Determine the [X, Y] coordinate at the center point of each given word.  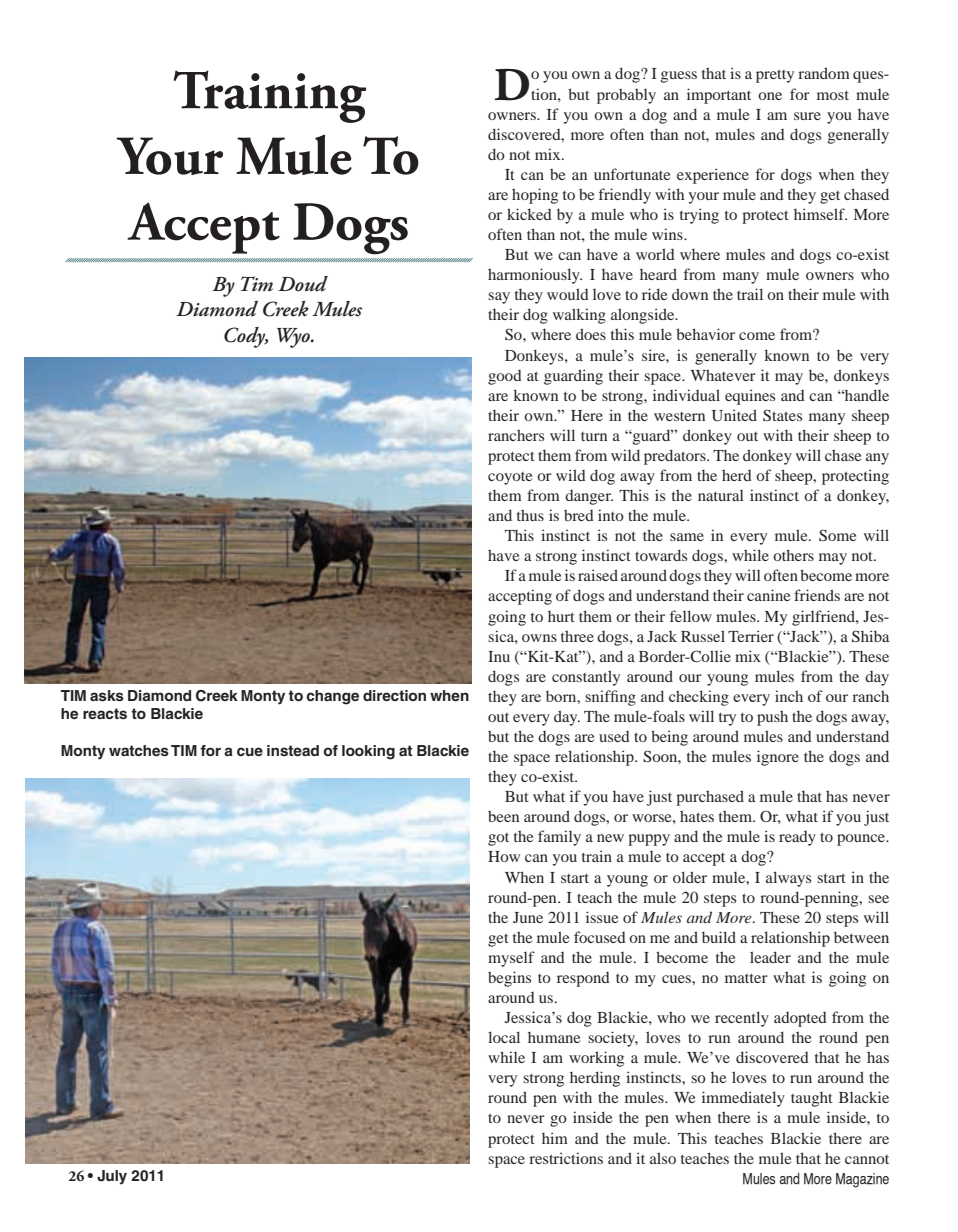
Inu [499, 656]
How [504, 856]
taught [812, 1099]
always [788, 879]
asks [107, 695]
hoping [535, 196]
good [505, 377]
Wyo [294, 338]
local [504, 1037]
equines [750, 397]
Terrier [751, 636]
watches [139, 750]
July [112, 1177]
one [770, 96]
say [499, 298]
